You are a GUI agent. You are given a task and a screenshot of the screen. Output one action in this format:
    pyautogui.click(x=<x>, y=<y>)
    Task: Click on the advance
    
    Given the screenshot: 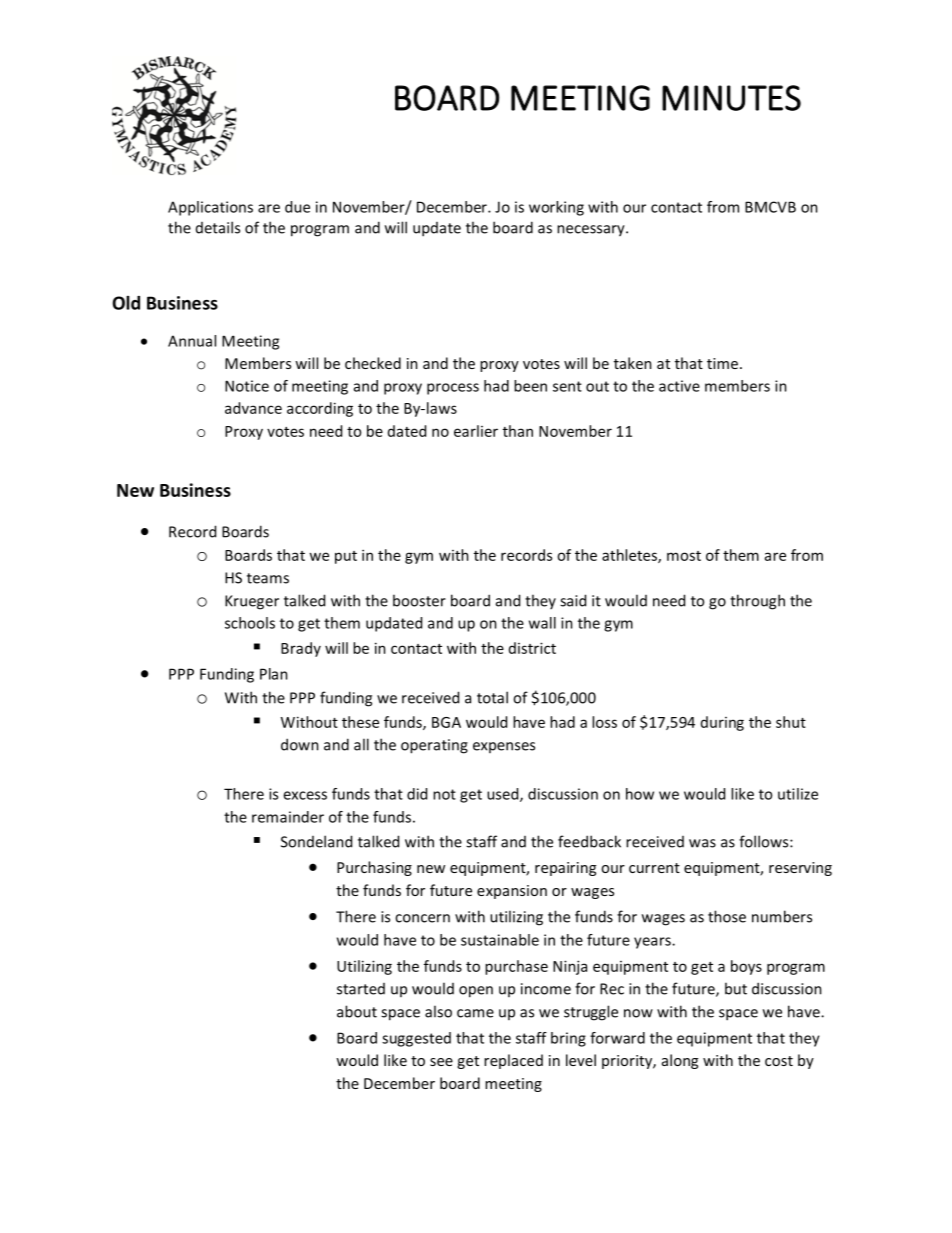 What is the action you would take?
    pyautogui.click(x=253, y=408)
